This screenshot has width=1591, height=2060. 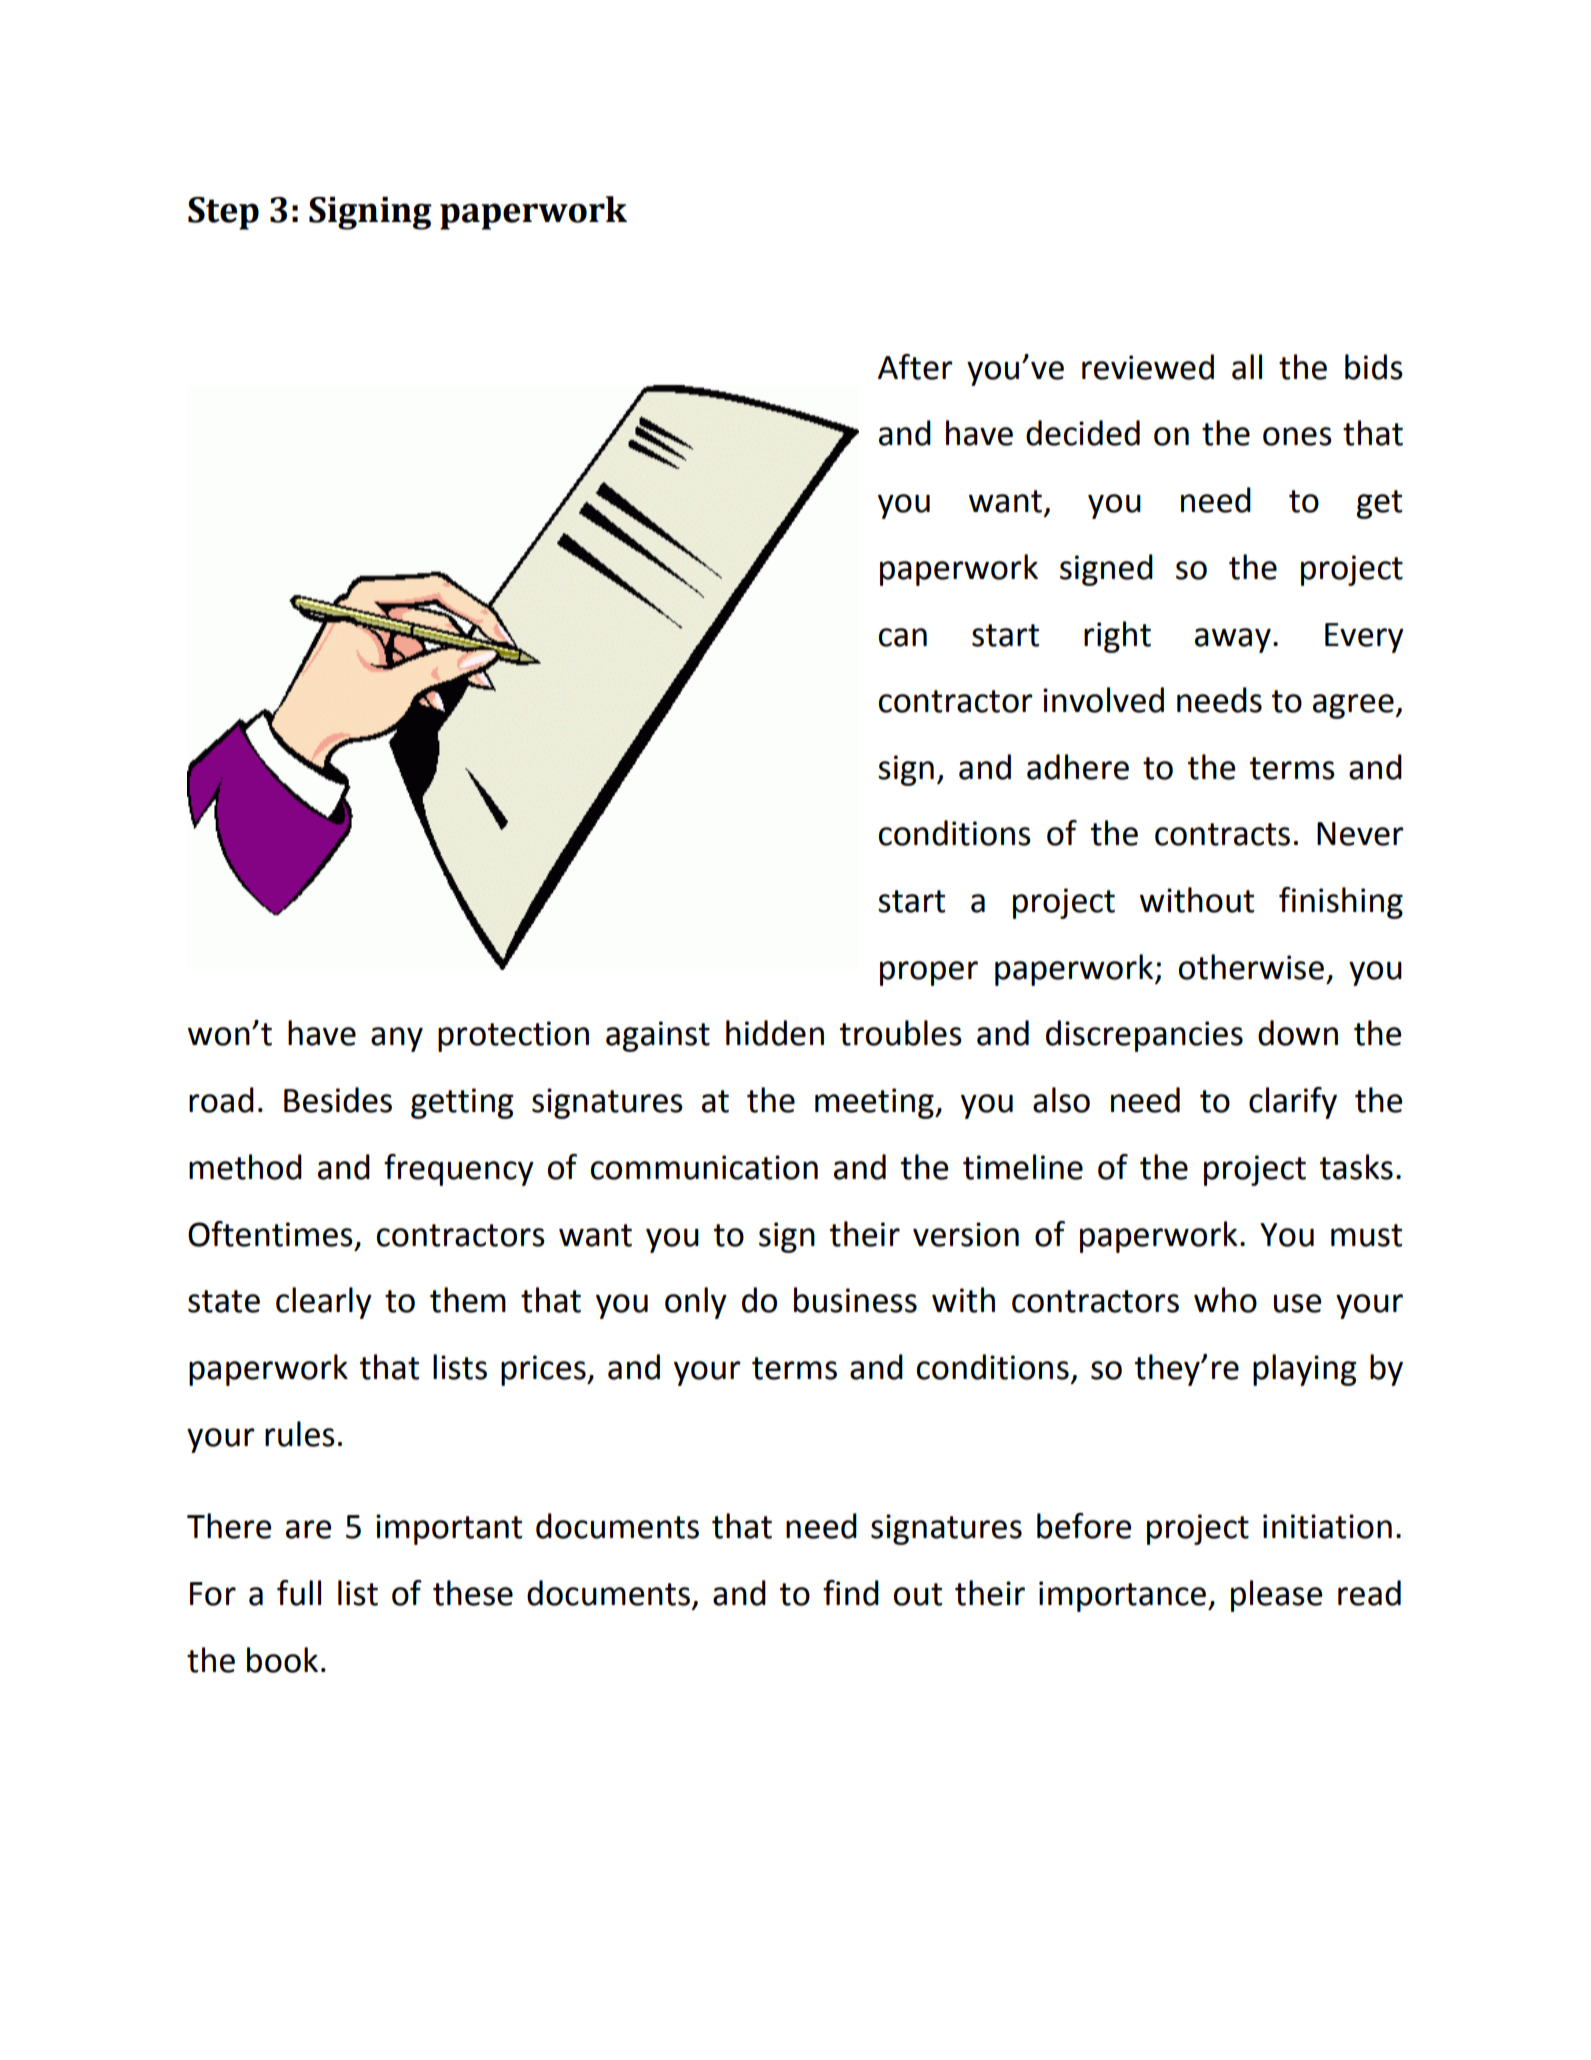 I want to click on otherwise, so click(x=1251, y=967).
